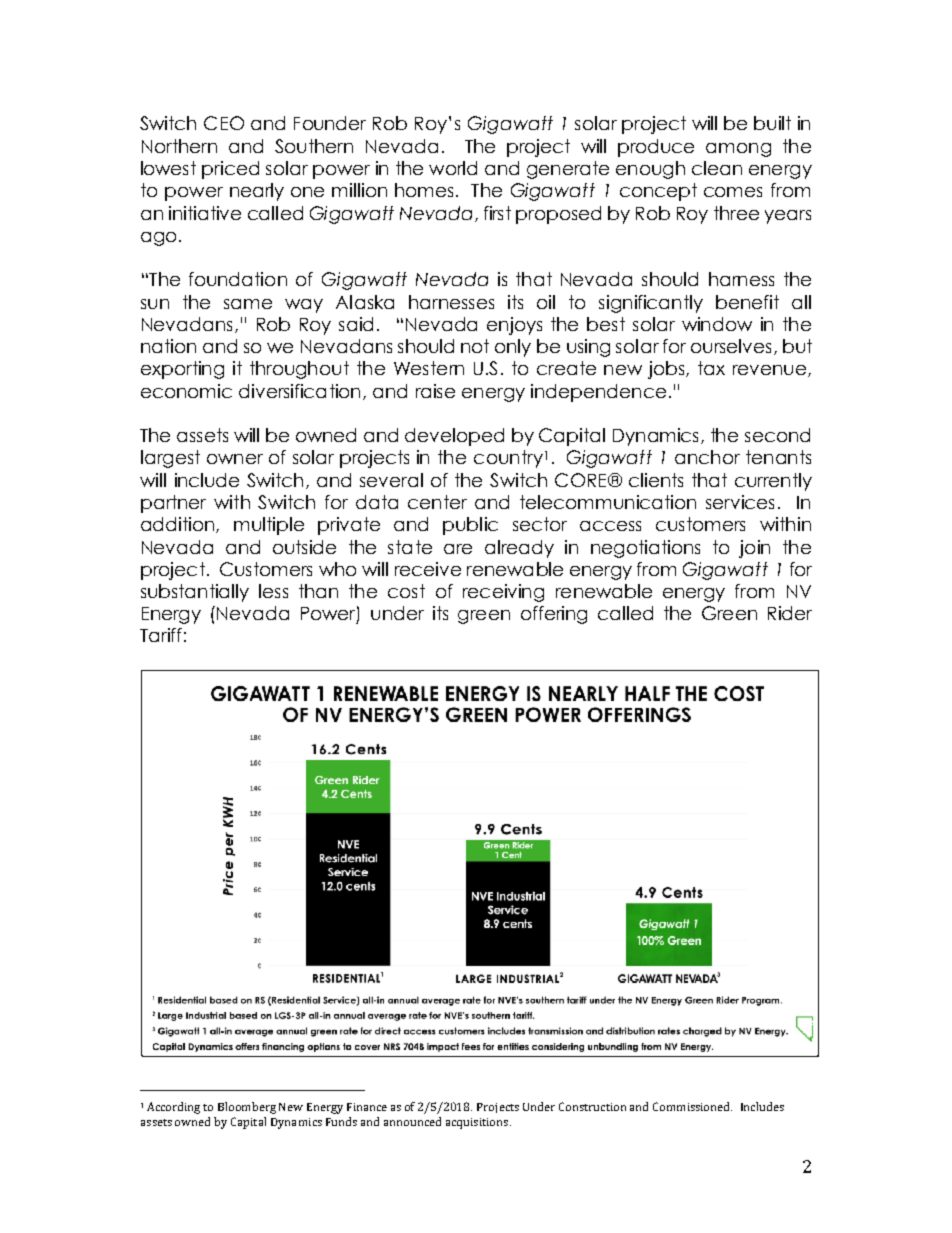 This screenshot has height=1233, width=952. I want to click on priced, so click(230, 170).
